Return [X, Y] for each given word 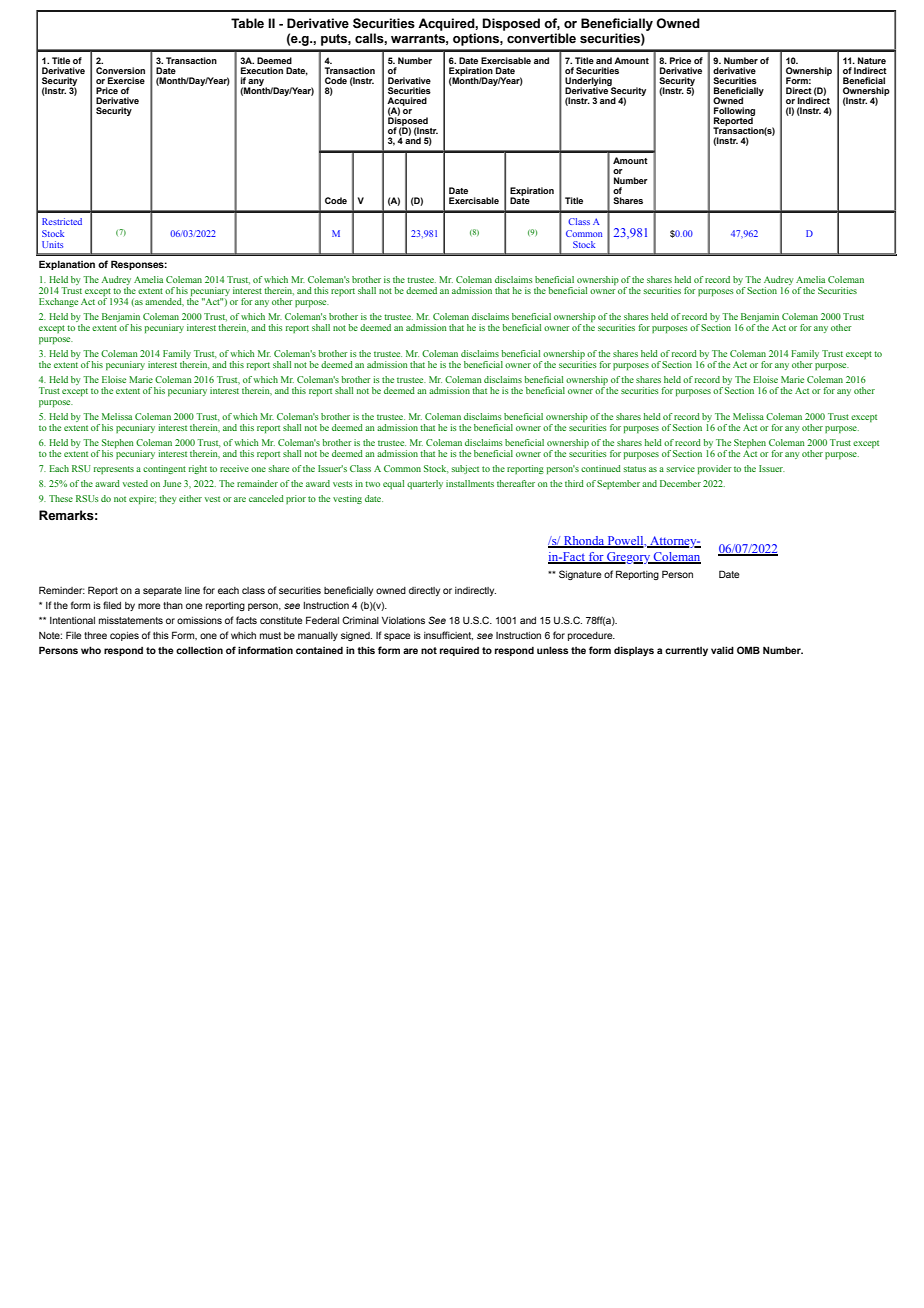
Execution [262, 70]
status [634, 469]
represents [114, 470]
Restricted [62, 221]
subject [465, 469]
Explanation [67, 265]
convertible [541, 38]
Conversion [120, 70]
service [680, 468]
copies [124, 636]
